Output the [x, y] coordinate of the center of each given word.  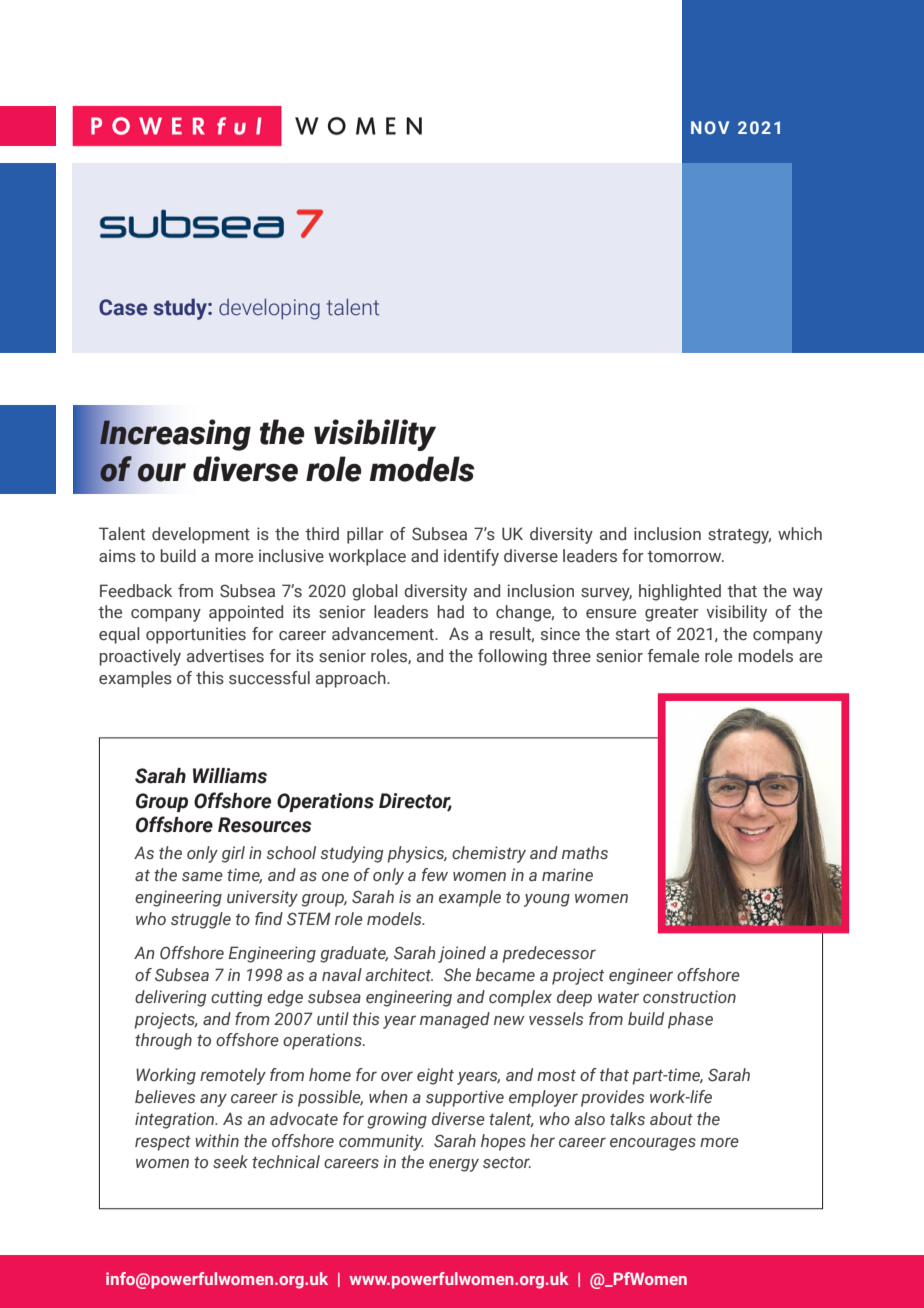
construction [689, 997]
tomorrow [685, 557]
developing [269, 309]
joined [462, 954]
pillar [365, 535]
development [201, 535]
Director [415, 801]
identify [471, 557]
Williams [230, 776]
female [673, 656]
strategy [739, 536]
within [217, 1140]
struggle [201, 920]
